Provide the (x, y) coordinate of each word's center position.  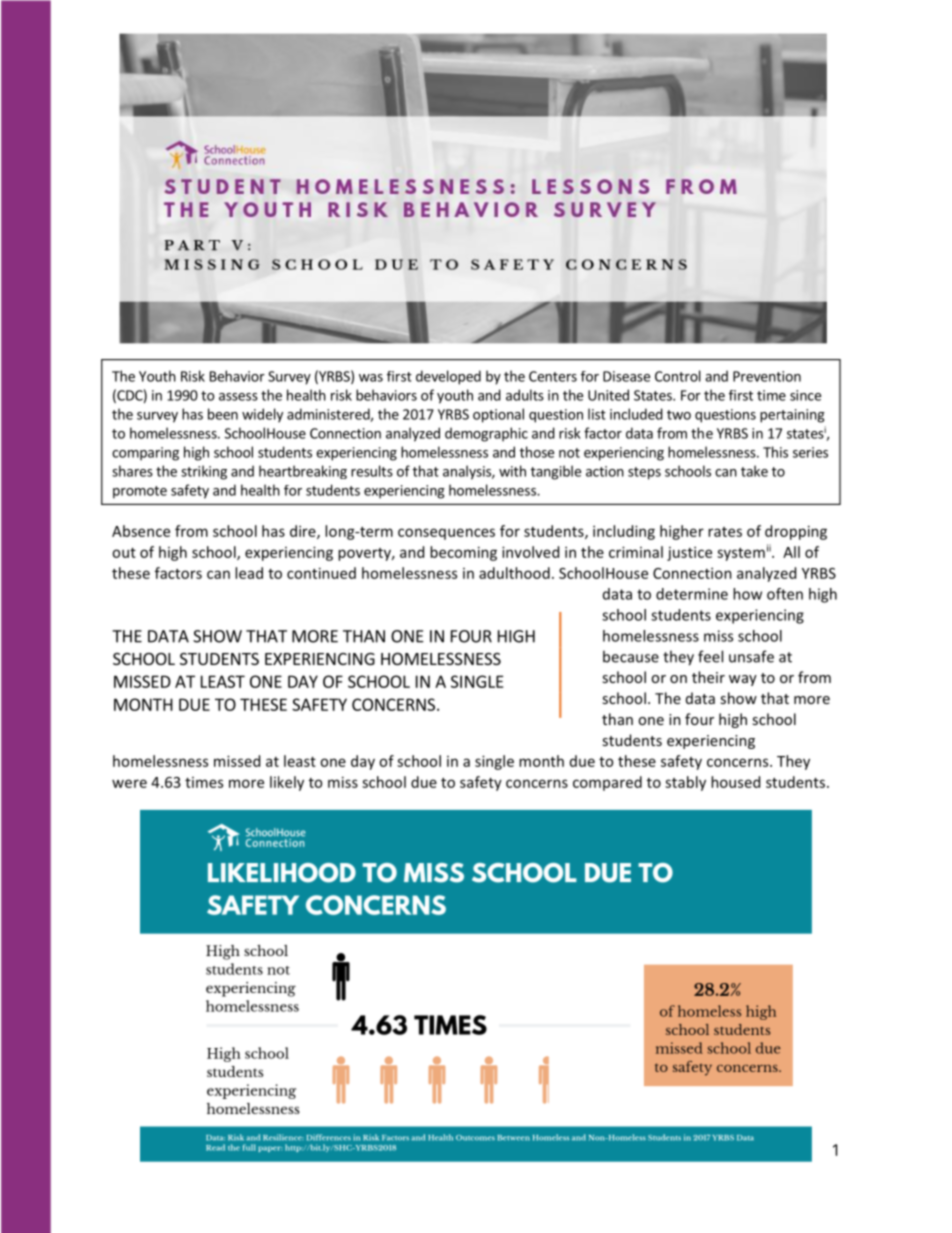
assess (238, 397)
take (754, 471)
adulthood (514, 573)
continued (321, 573)
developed (448, 377)
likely (287, 783)
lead (249, 573)
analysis (468, 472)
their (708, 677)
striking (204, 472)
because (631, 656)
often (785, 594)
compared (607, 783)
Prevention (767, 376)
